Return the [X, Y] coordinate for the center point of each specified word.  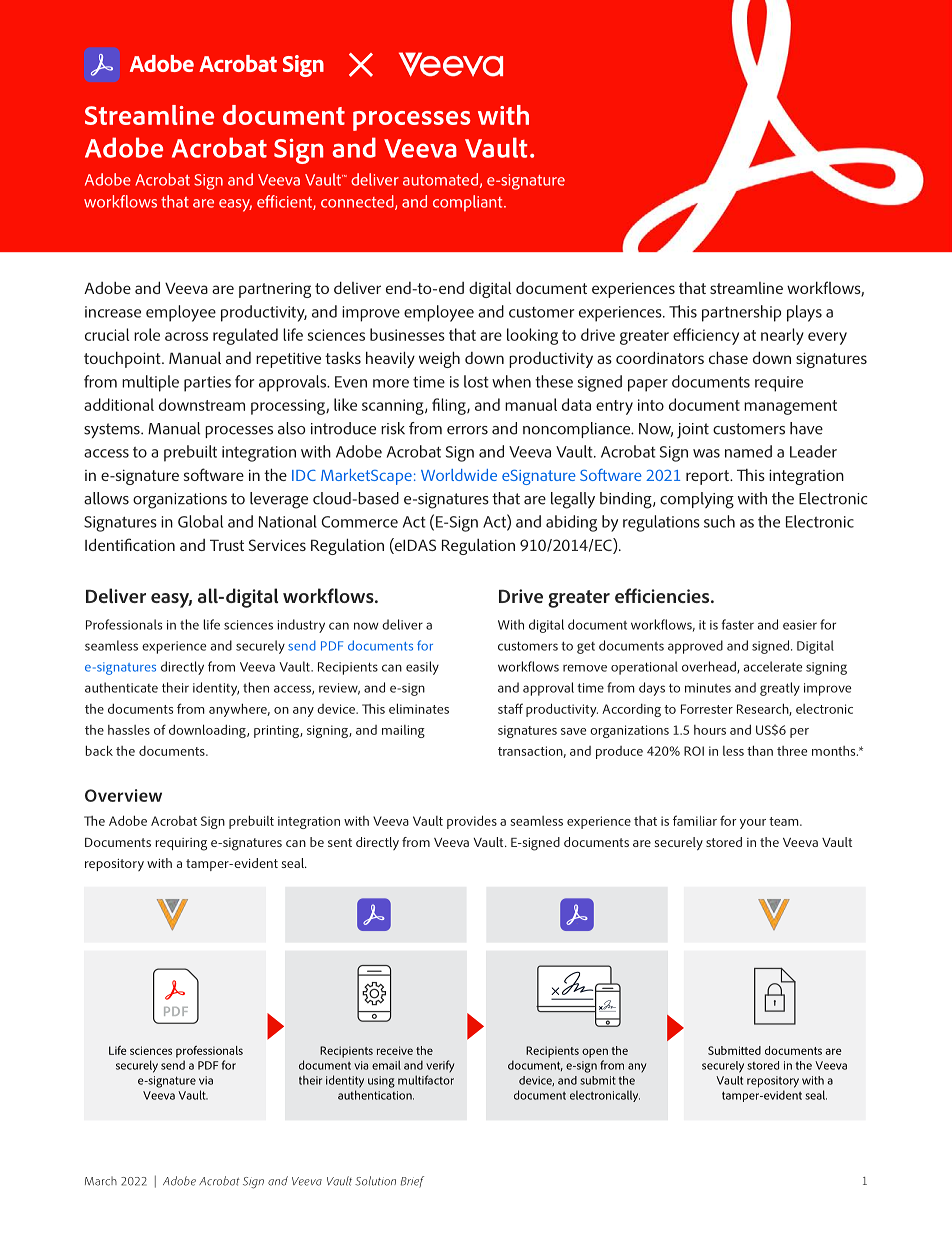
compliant [469, 203]
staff [510, 708]
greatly [780, 689]
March [101, 1181]
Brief [412, 1182]
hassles [129, 730]
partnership [741, 313]
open [595, 1053]
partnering [275, 290]
